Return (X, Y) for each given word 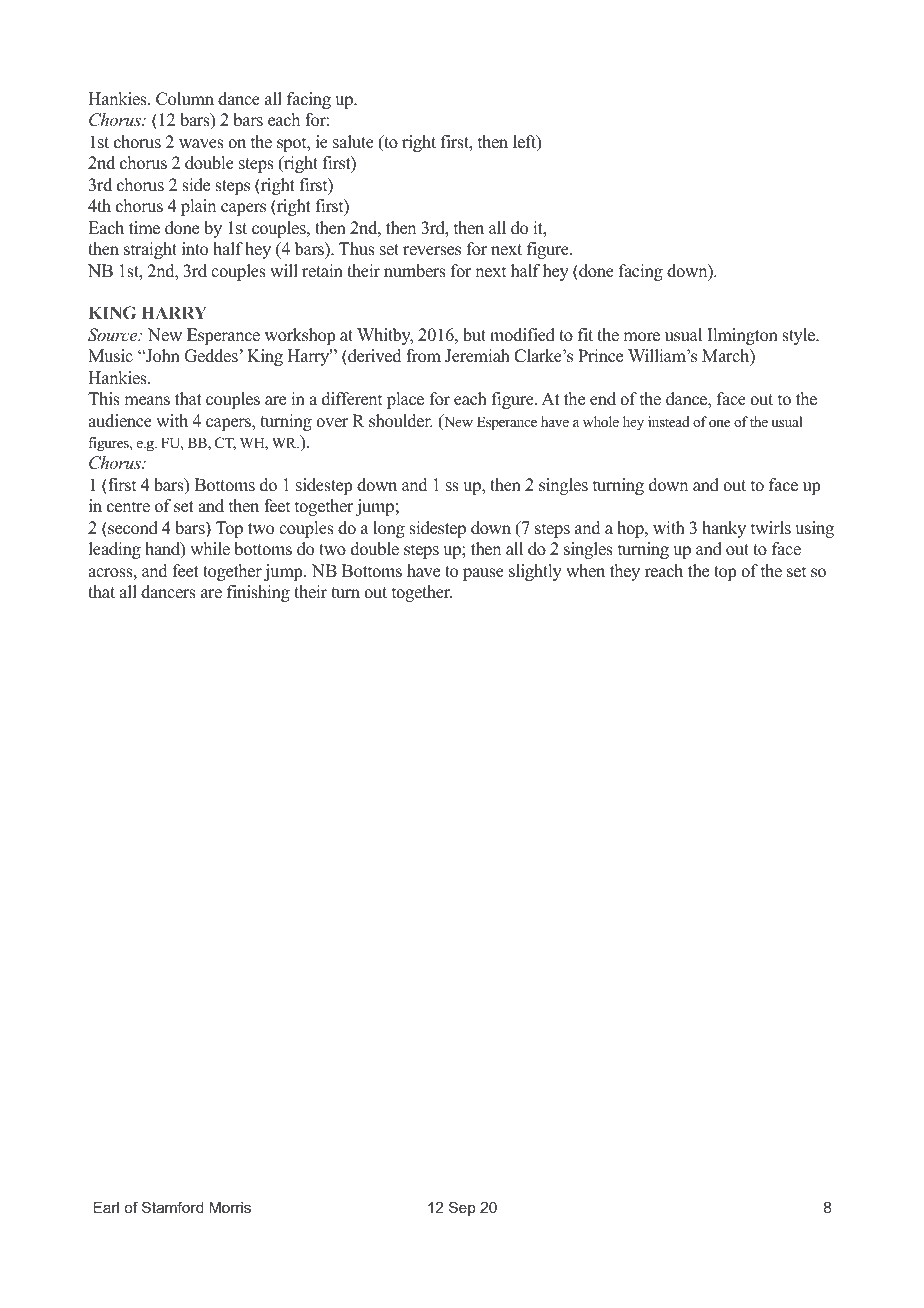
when (585, 571)
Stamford (173, 1207)
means (147, 401)
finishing (258, 593)
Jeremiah (477, 356)
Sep (462, 1208)
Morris (230, 1207)
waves (201, 144)
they (625, 572)
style (800, 336)
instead (669, 421)
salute (353, 142)
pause (483, 574)
